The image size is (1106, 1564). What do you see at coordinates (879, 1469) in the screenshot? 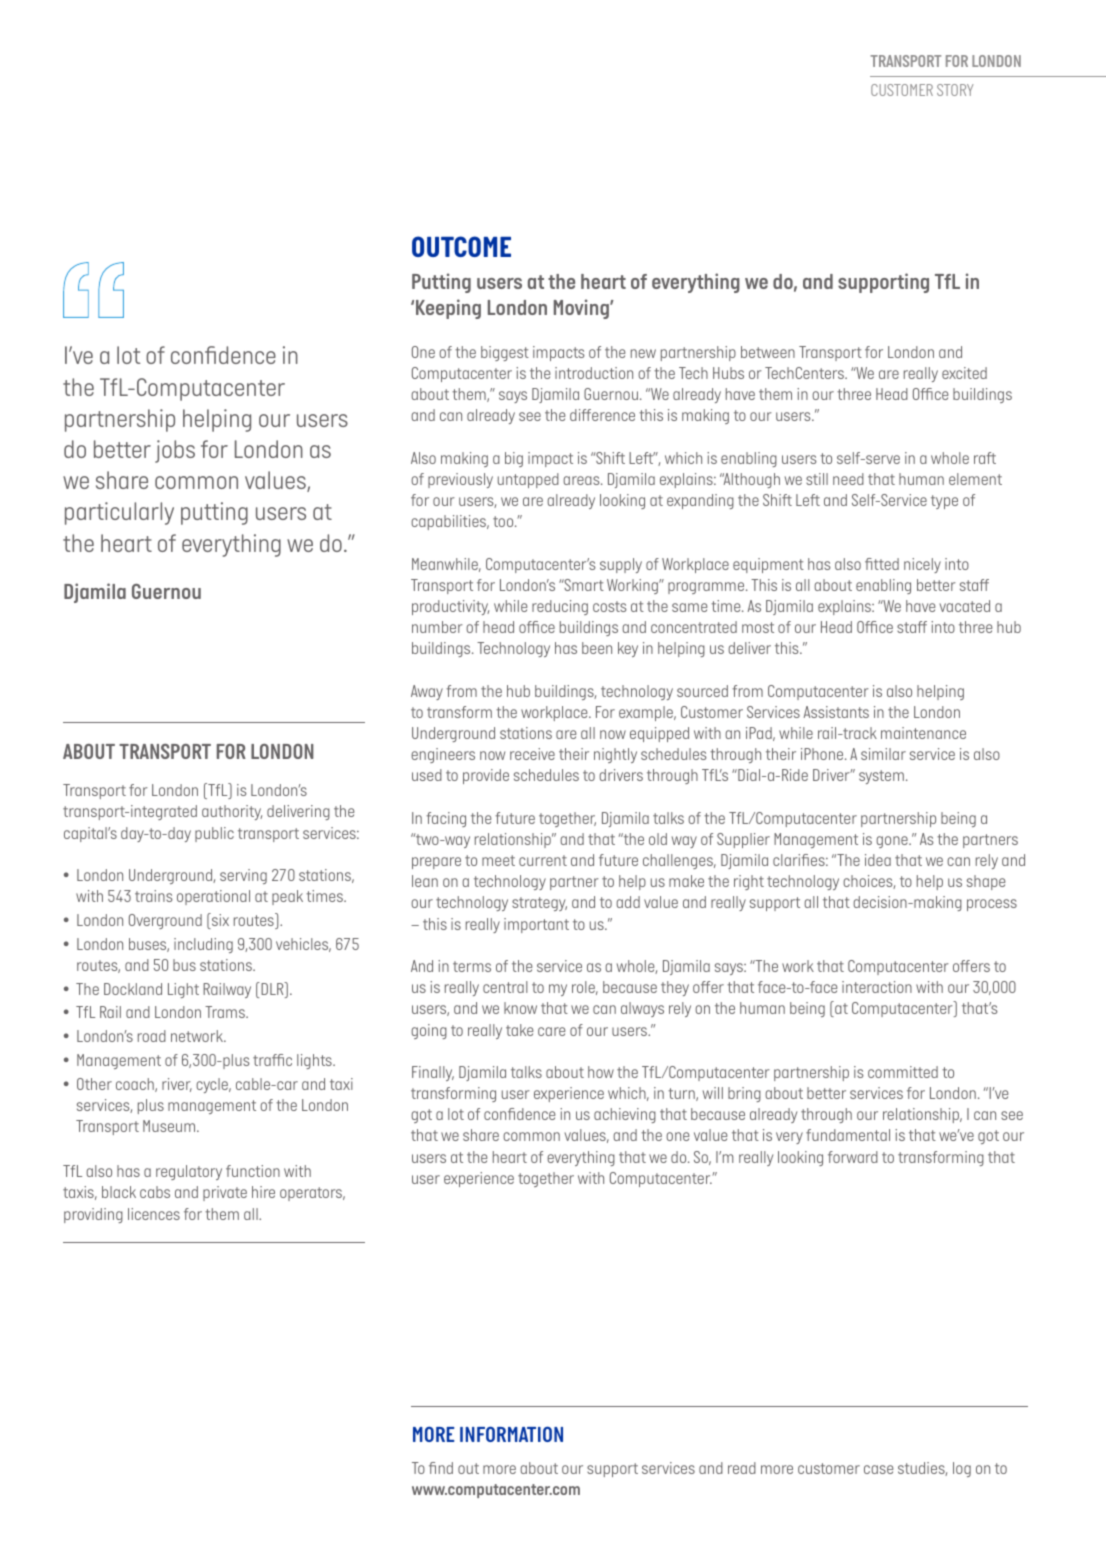
I see `case` at bounding box center [879, 1469].
